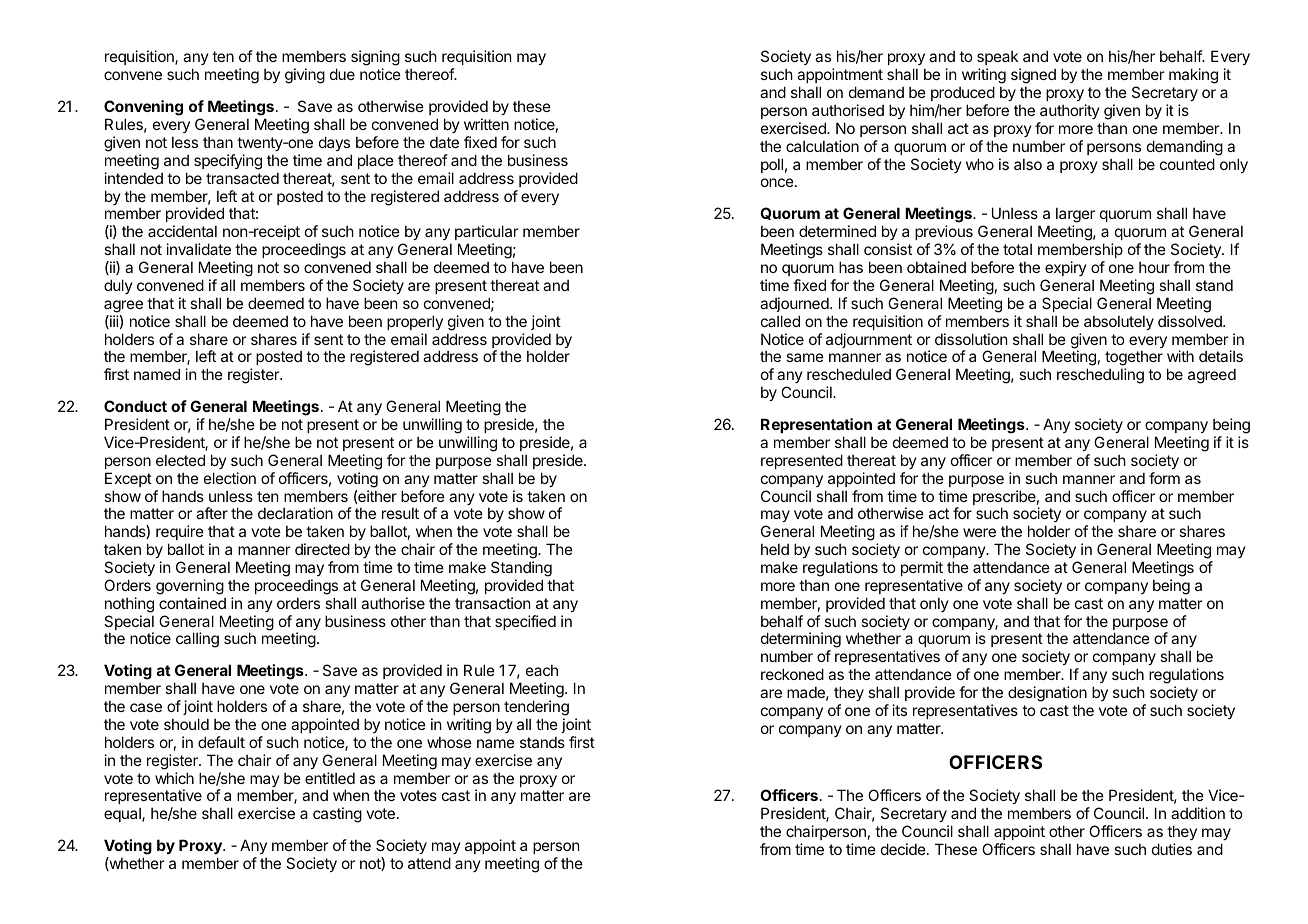 The image size is (1308, 924). Describe the element at coordinates (1033, 76) in the screenshot. I see `signed` at that location.
